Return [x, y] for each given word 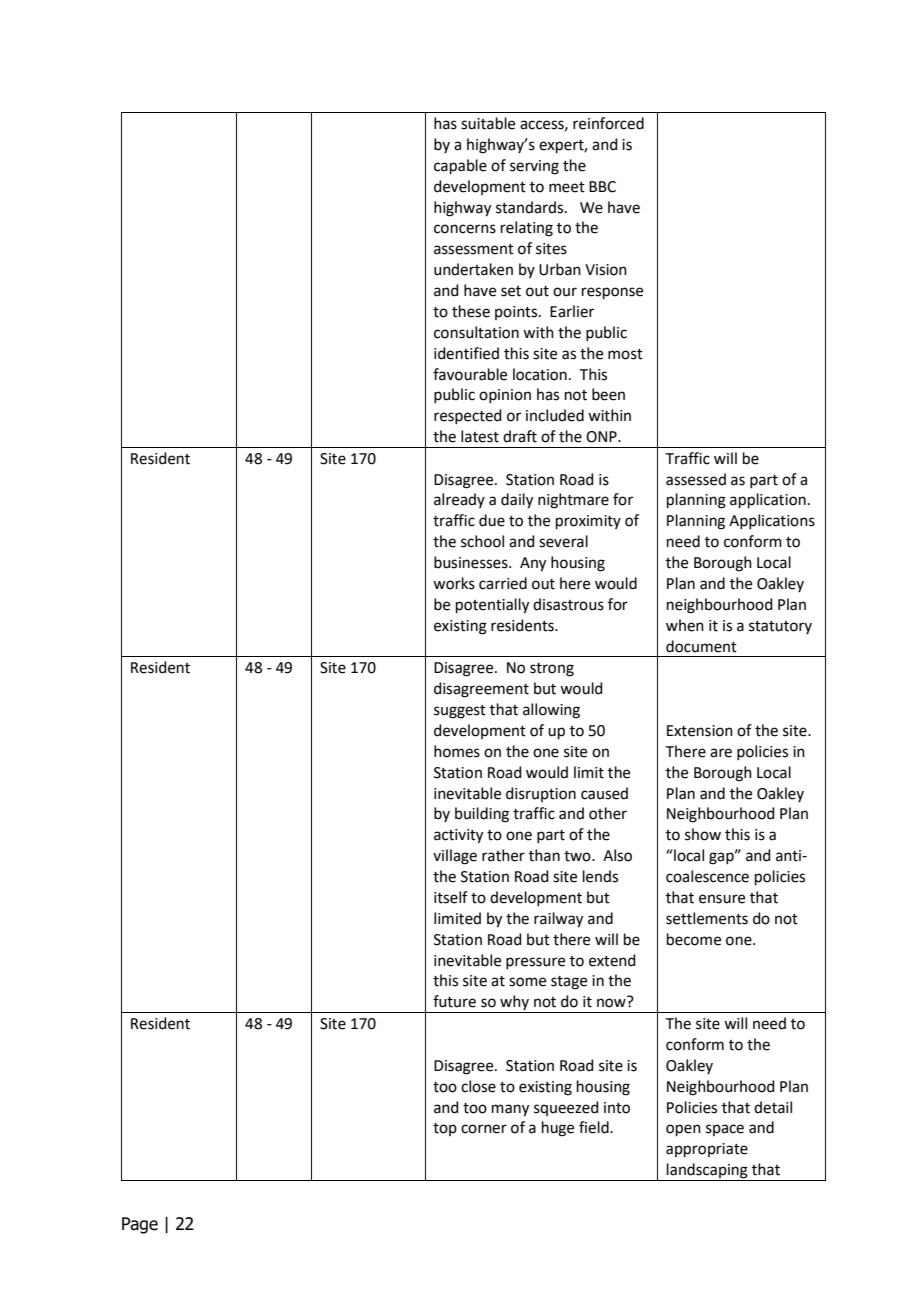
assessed [696, 479]
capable [460, 166]
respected [468, 416]
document [701, 646]
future [454, 1001]
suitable [488, 123]
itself [451, 897]
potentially [492, 606]
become [694, 939]
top [445, 1129]
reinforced [608, 123]
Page [140, 1225]
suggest [460, 712]
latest [480, 436]
